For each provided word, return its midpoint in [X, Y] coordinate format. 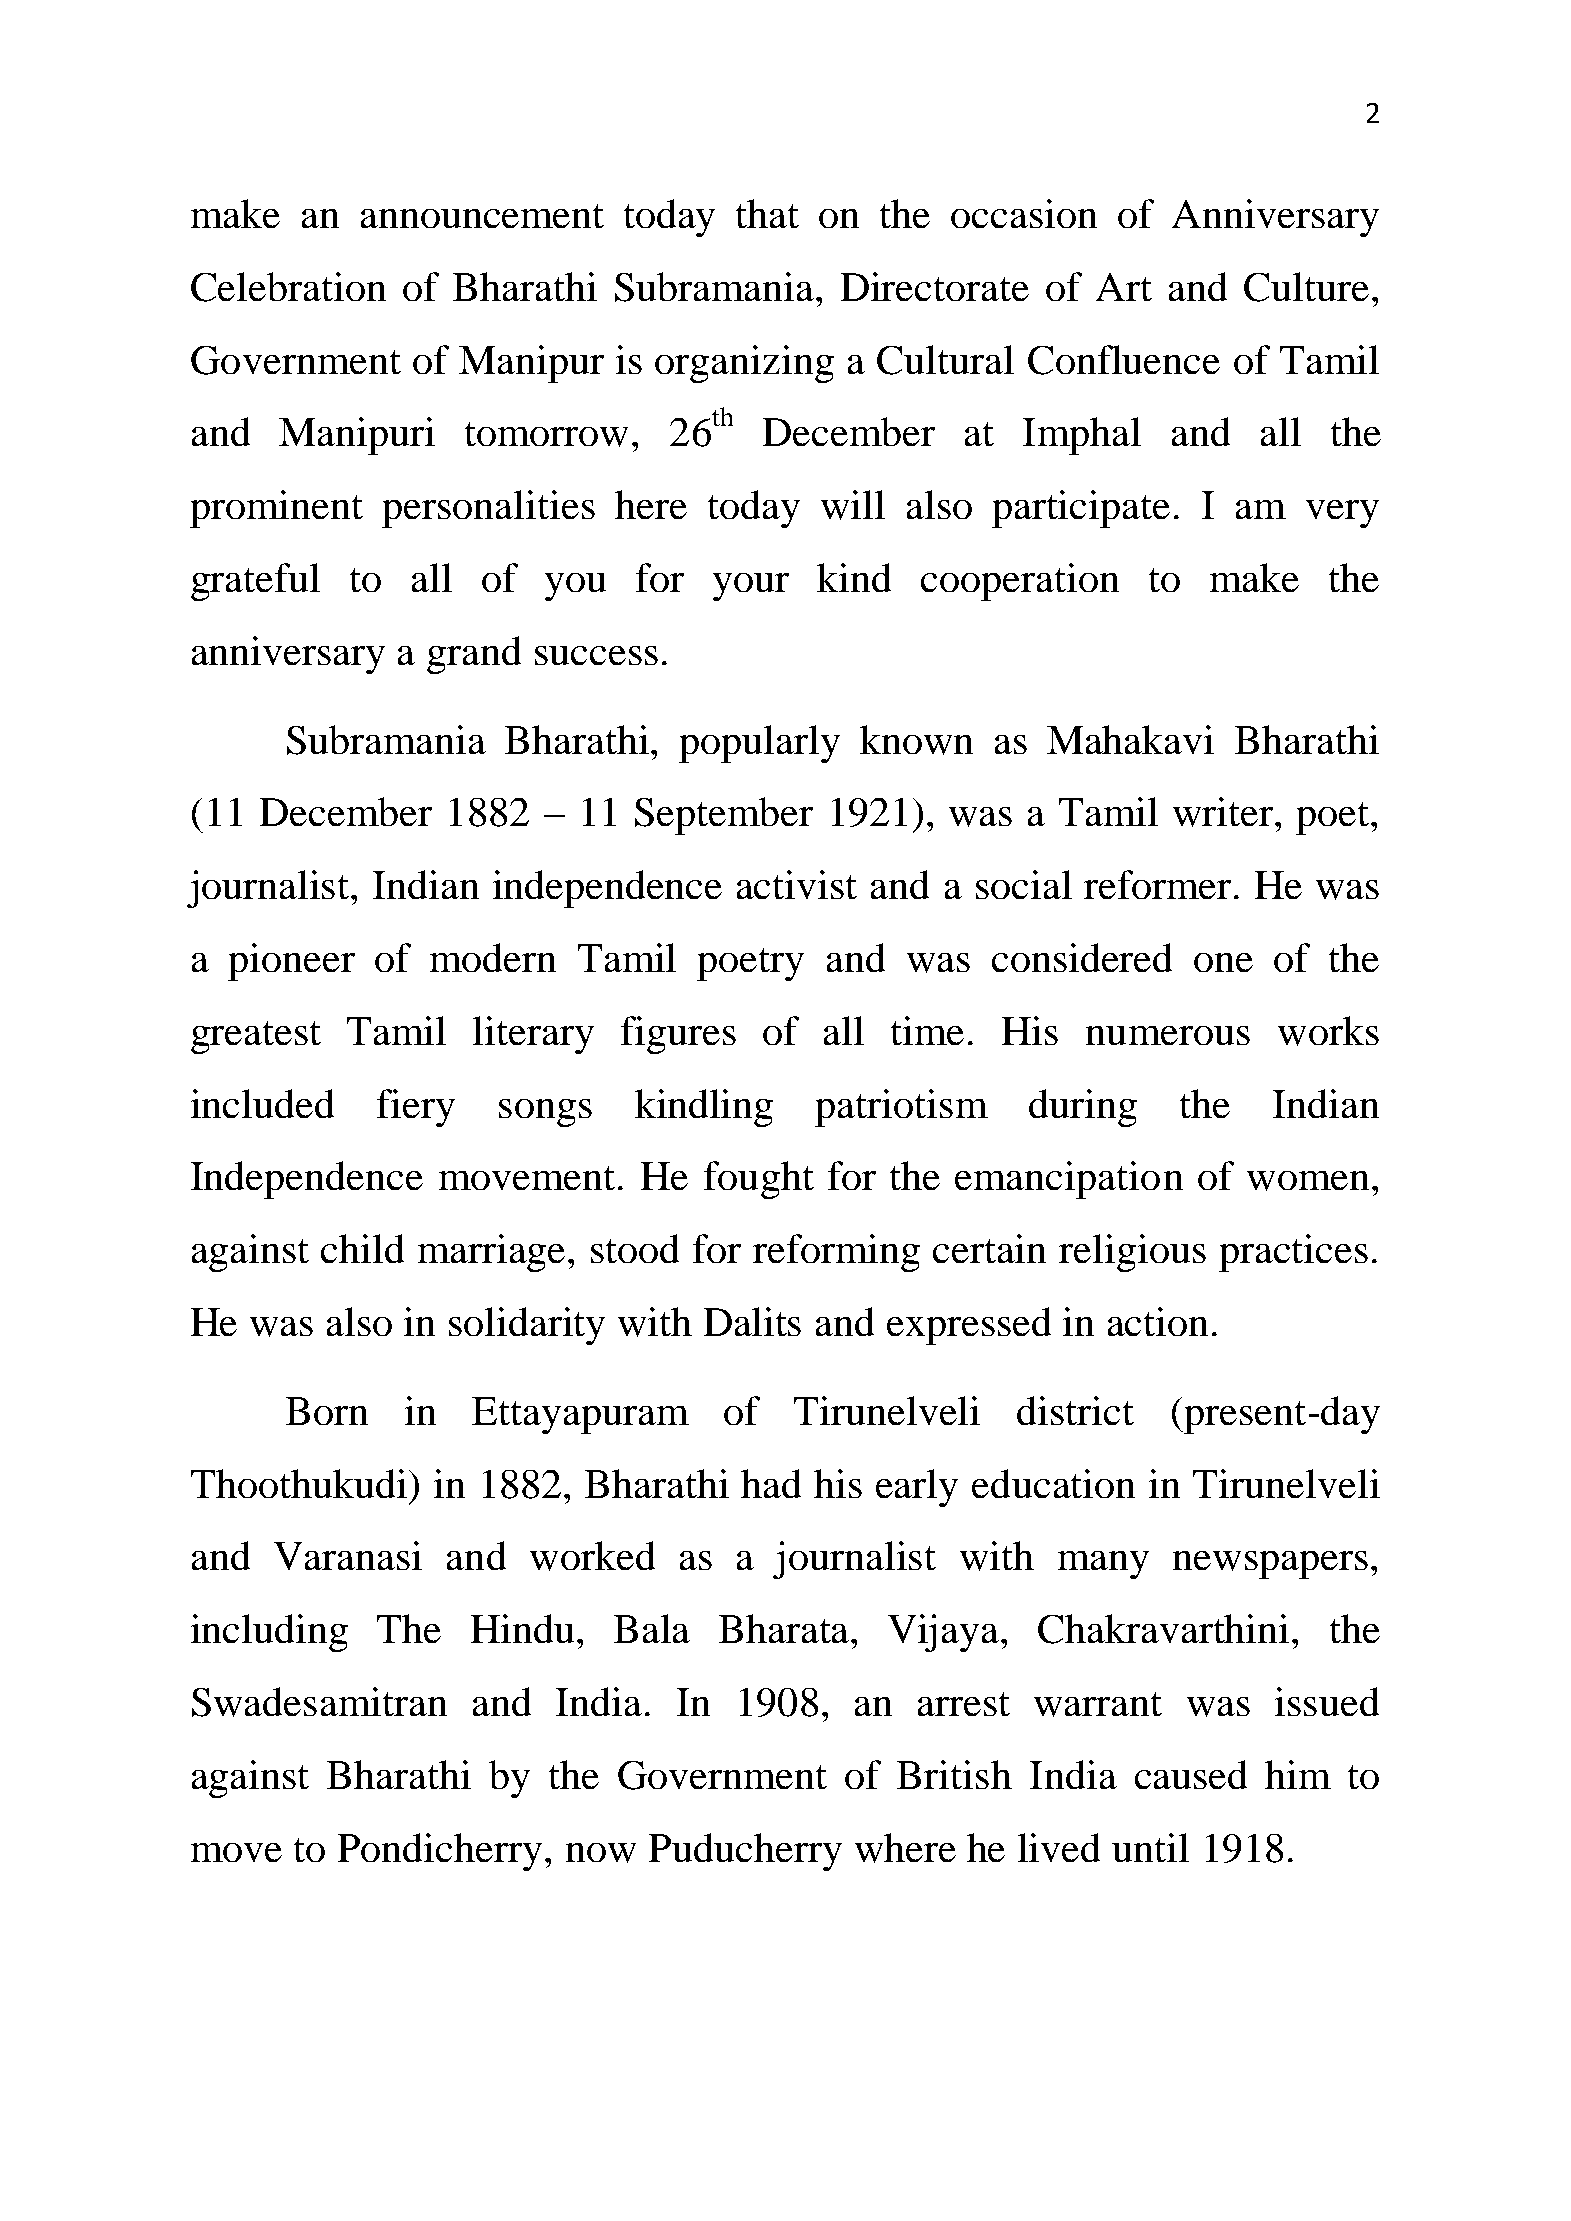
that [767, 213]
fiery [416, 1108]
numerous [1168, 1035]
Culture [1306, 287]
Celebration [288, 287]
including [269, 1633]
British [954, 1774]
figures [678, 1035]
